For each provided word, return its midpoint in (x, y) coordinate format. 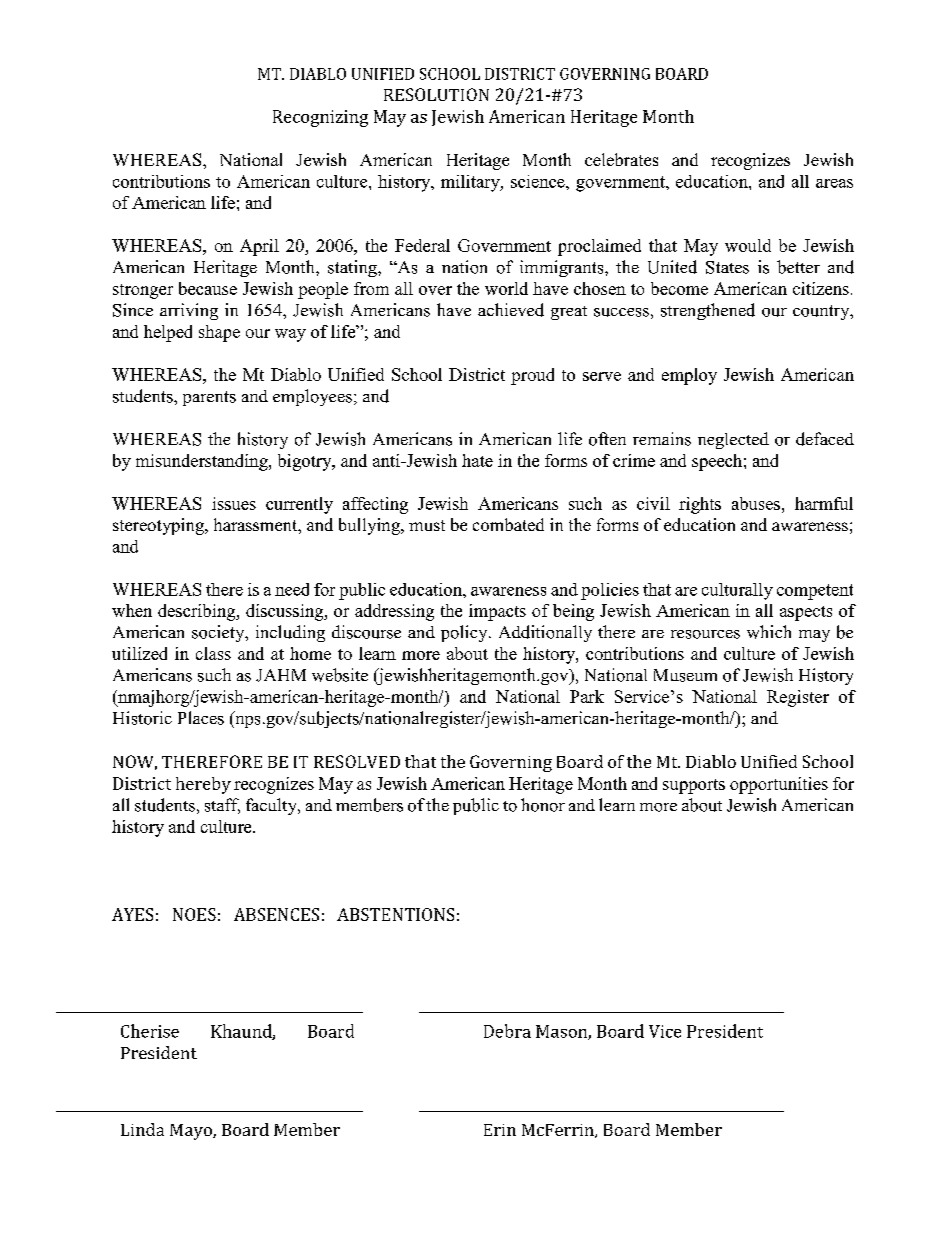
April (259, 247)
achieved (511, 310)
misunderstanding (203, 462)
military (471, 183)
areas (834, 183)
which (769, 632)
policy (465, 633)
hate (477, 460)
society (219, 633)
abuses (756, 503)
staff (222, 806)
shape (219, 333)
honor (543, 805)
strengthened (708, 311)
